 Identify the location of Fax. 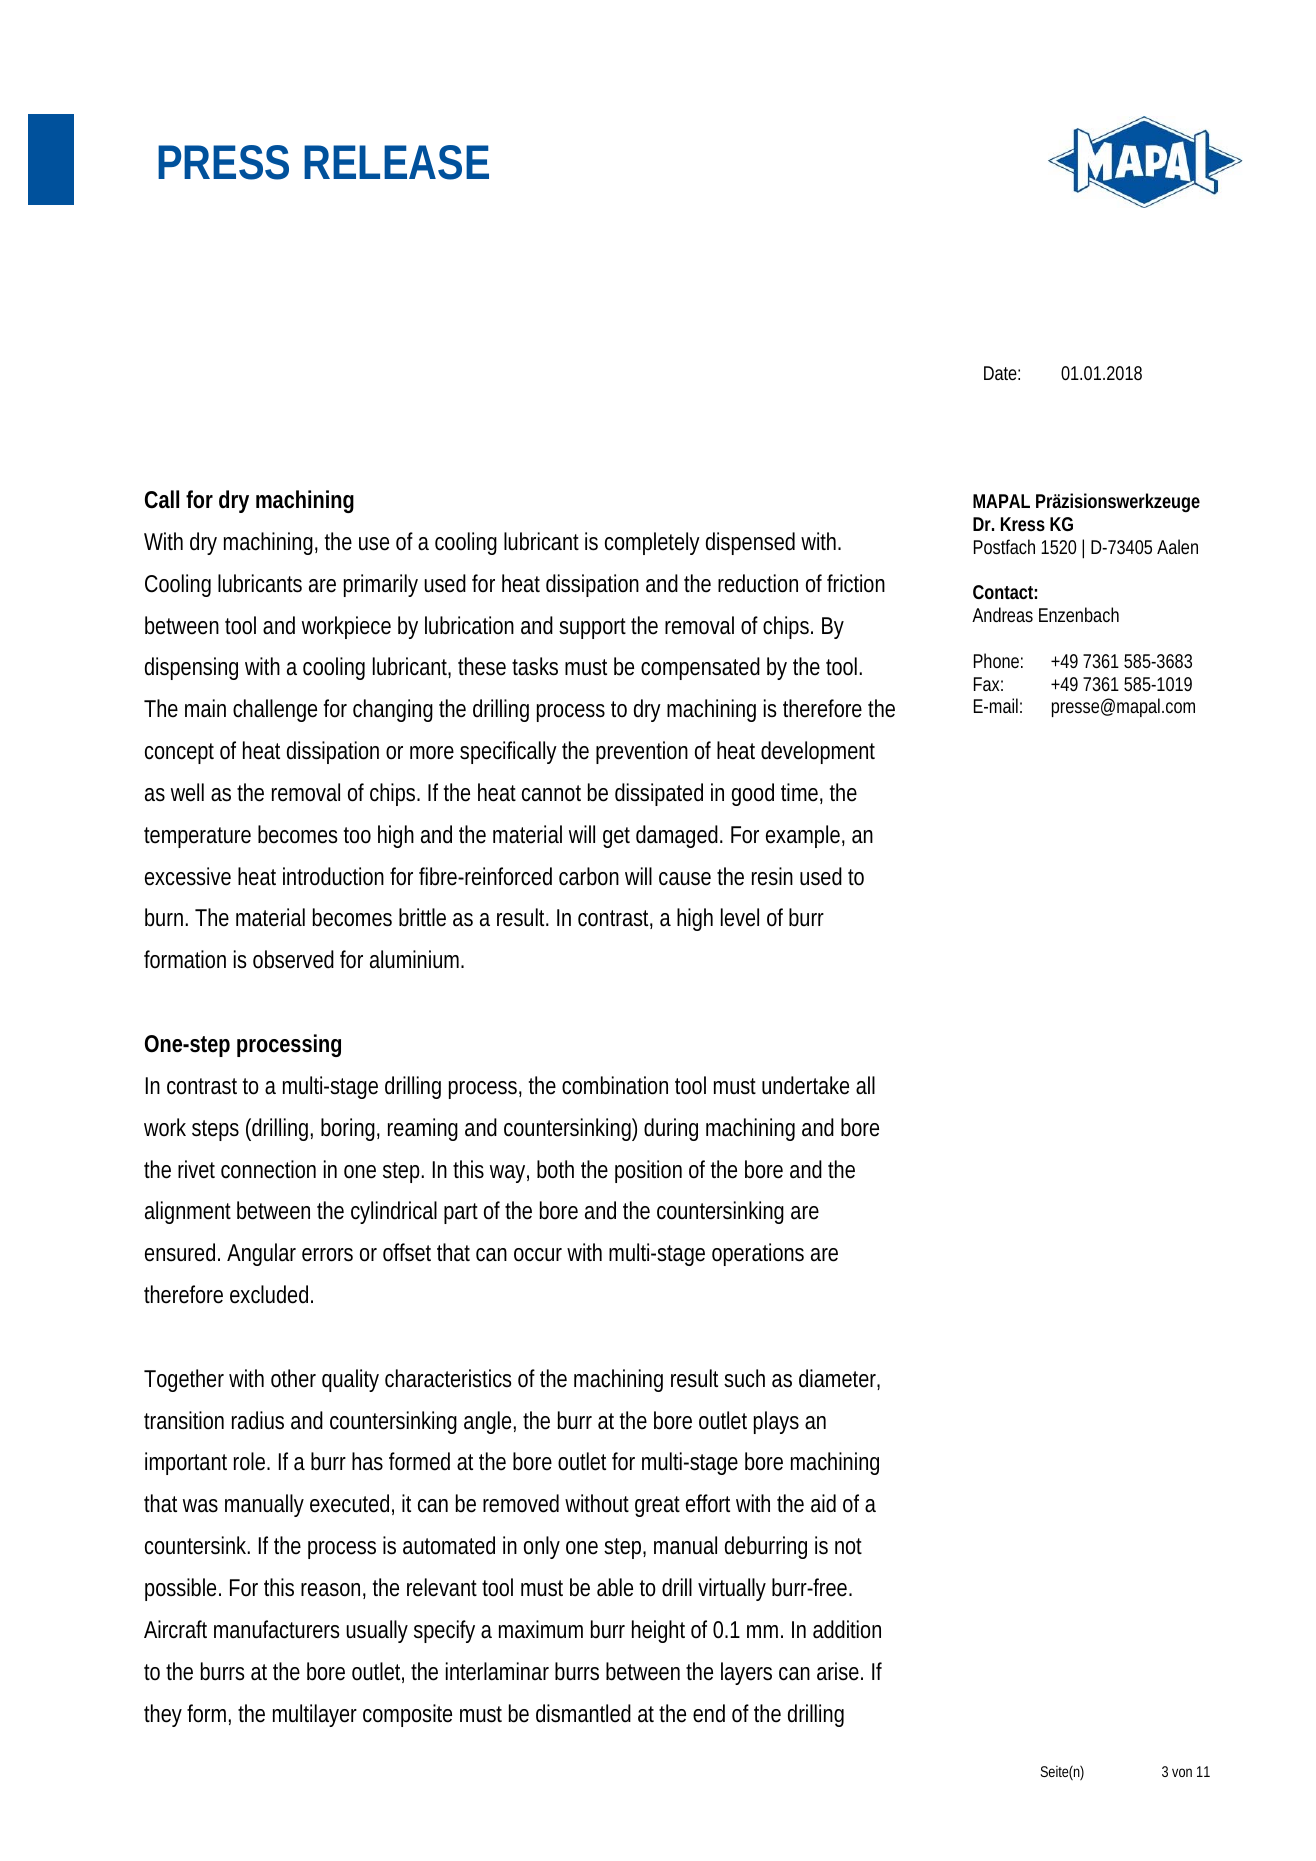
(988, 684).
